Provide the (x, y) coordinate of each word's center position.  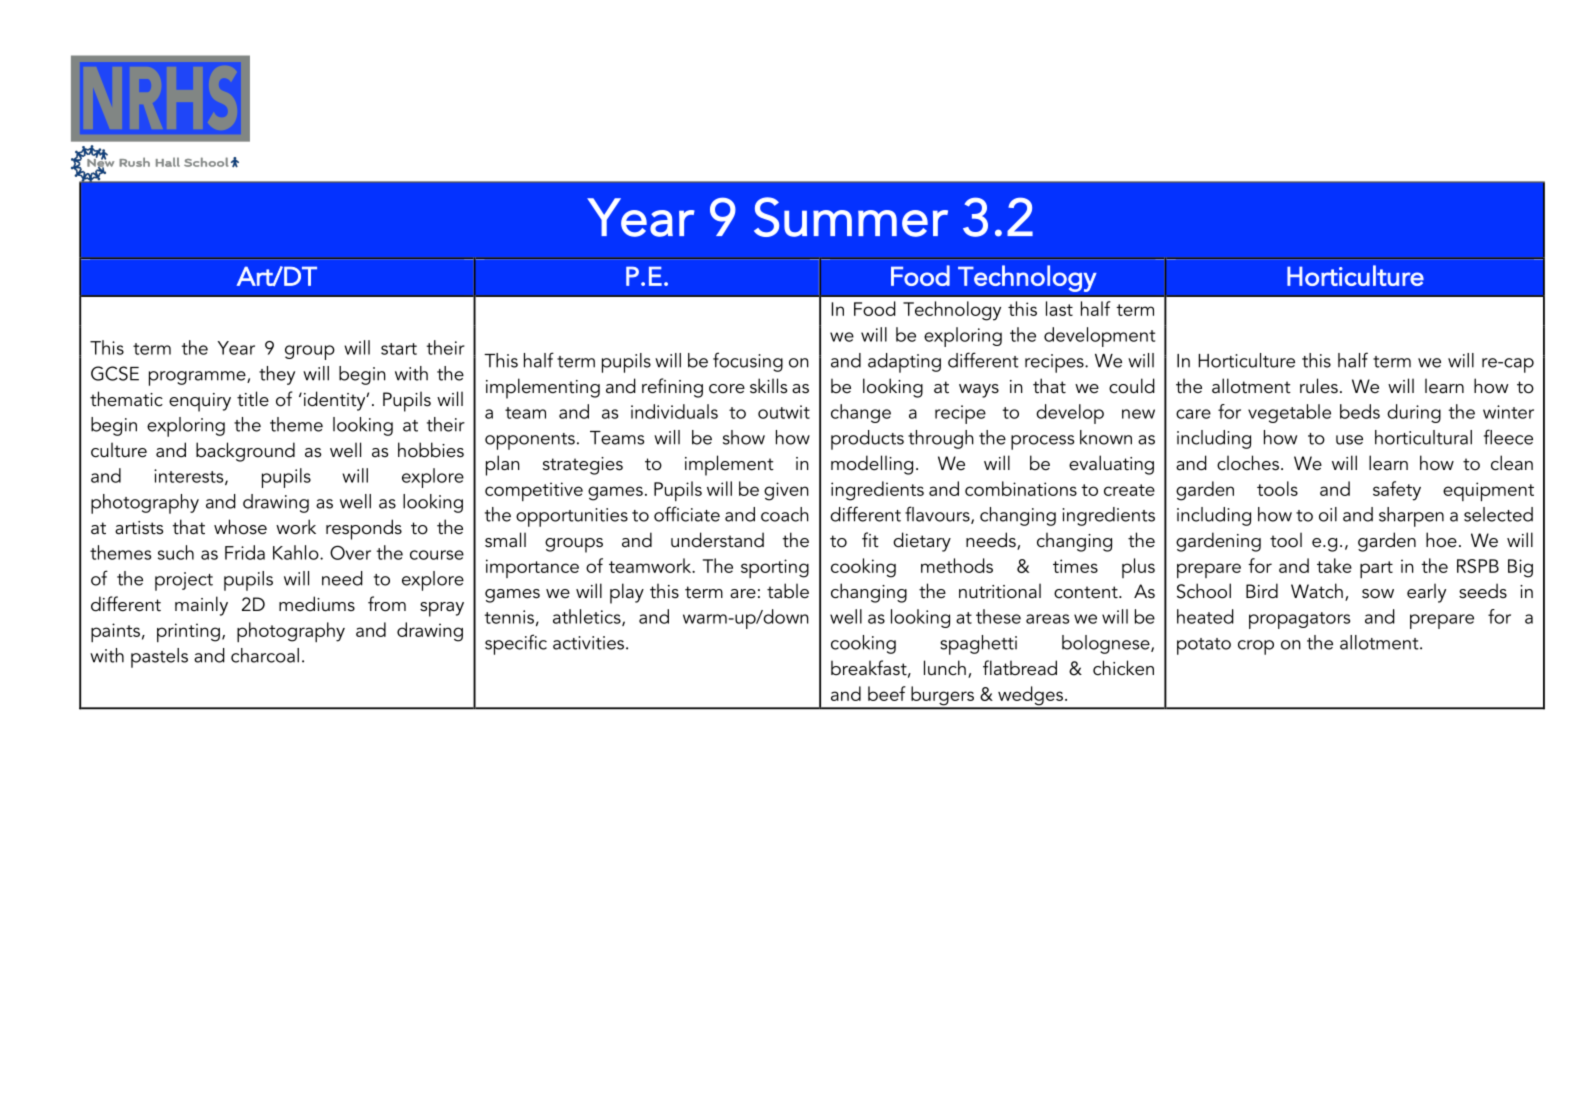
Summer (851, 217)
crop (1256, 647)
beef (887, 693)
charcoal (265, 655)
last (1059, 308)
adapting (904, 363)
